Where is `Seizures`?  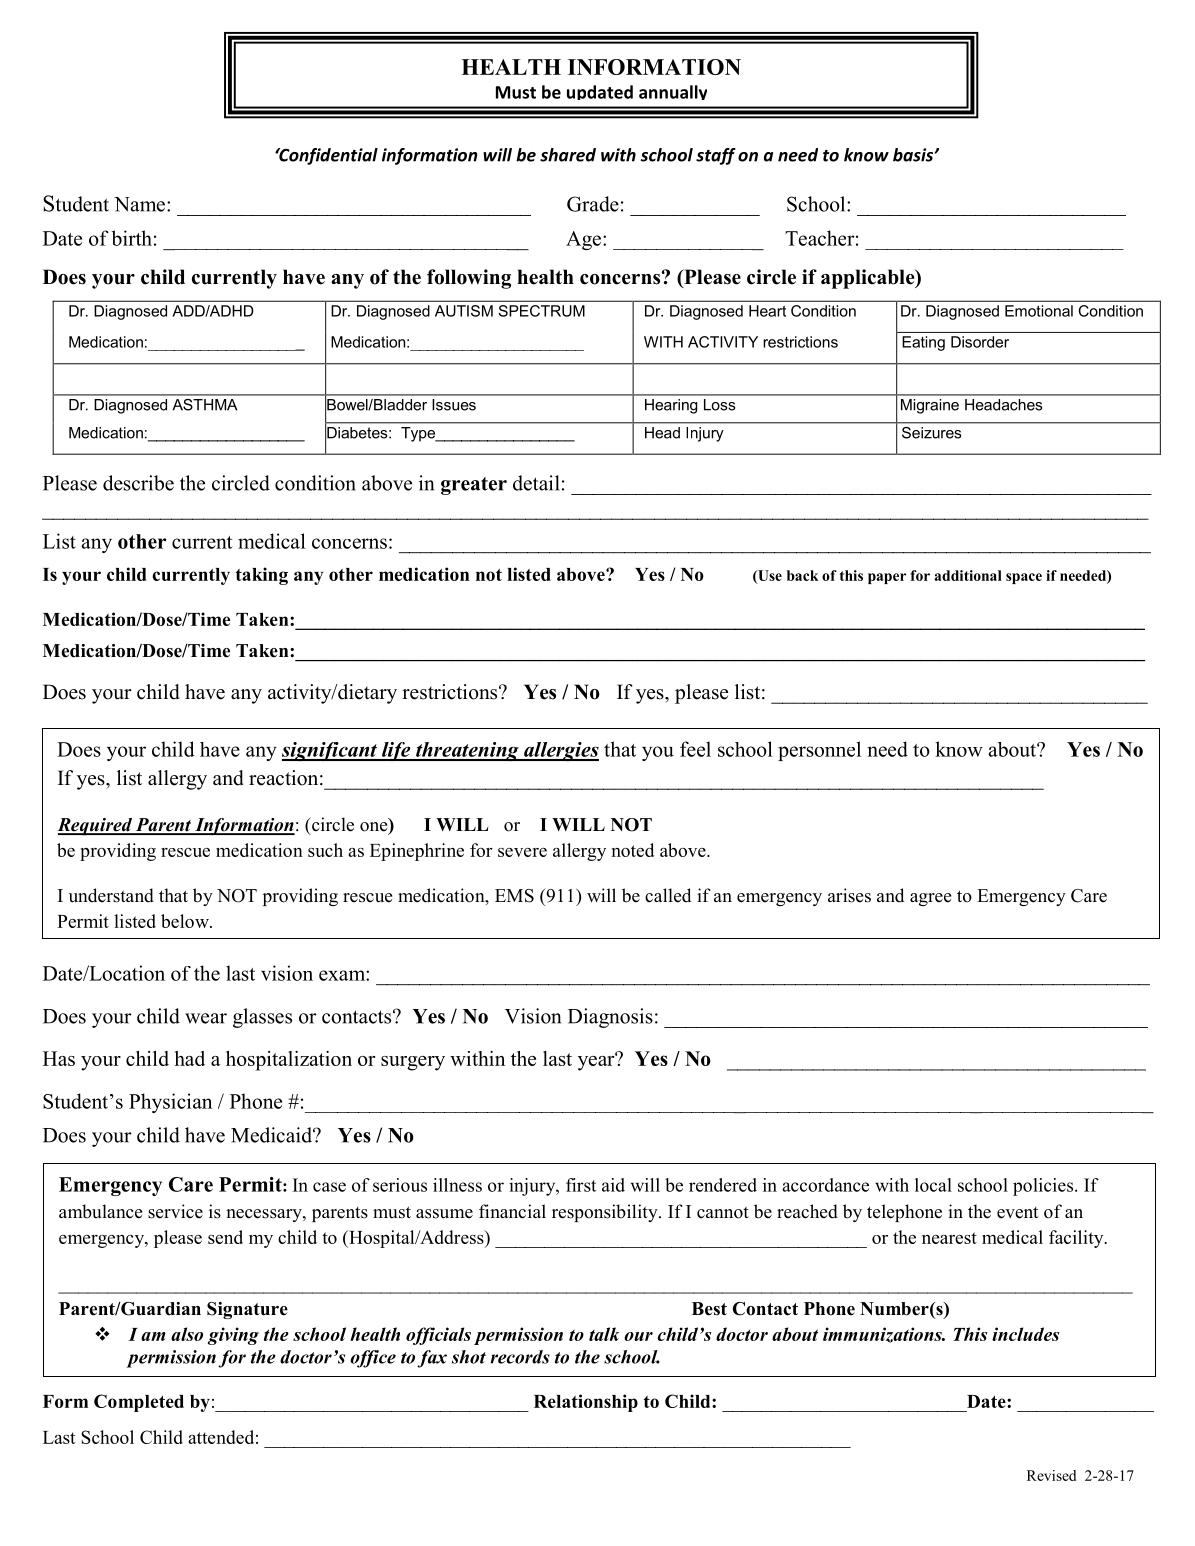 Seizures is located at coordinates (931, 433).
